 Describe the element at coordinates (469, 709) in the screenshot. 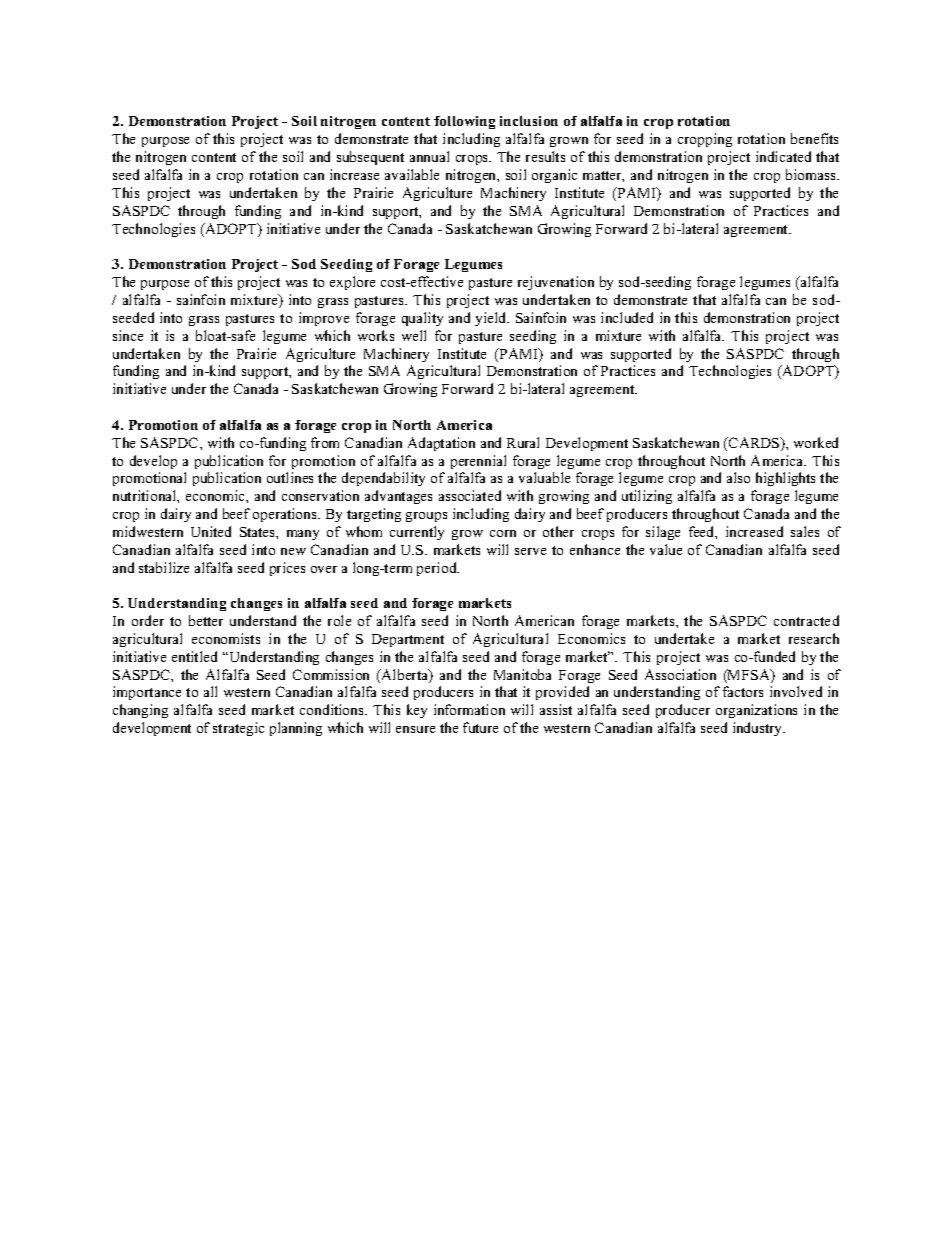

I see `information` at that location.
